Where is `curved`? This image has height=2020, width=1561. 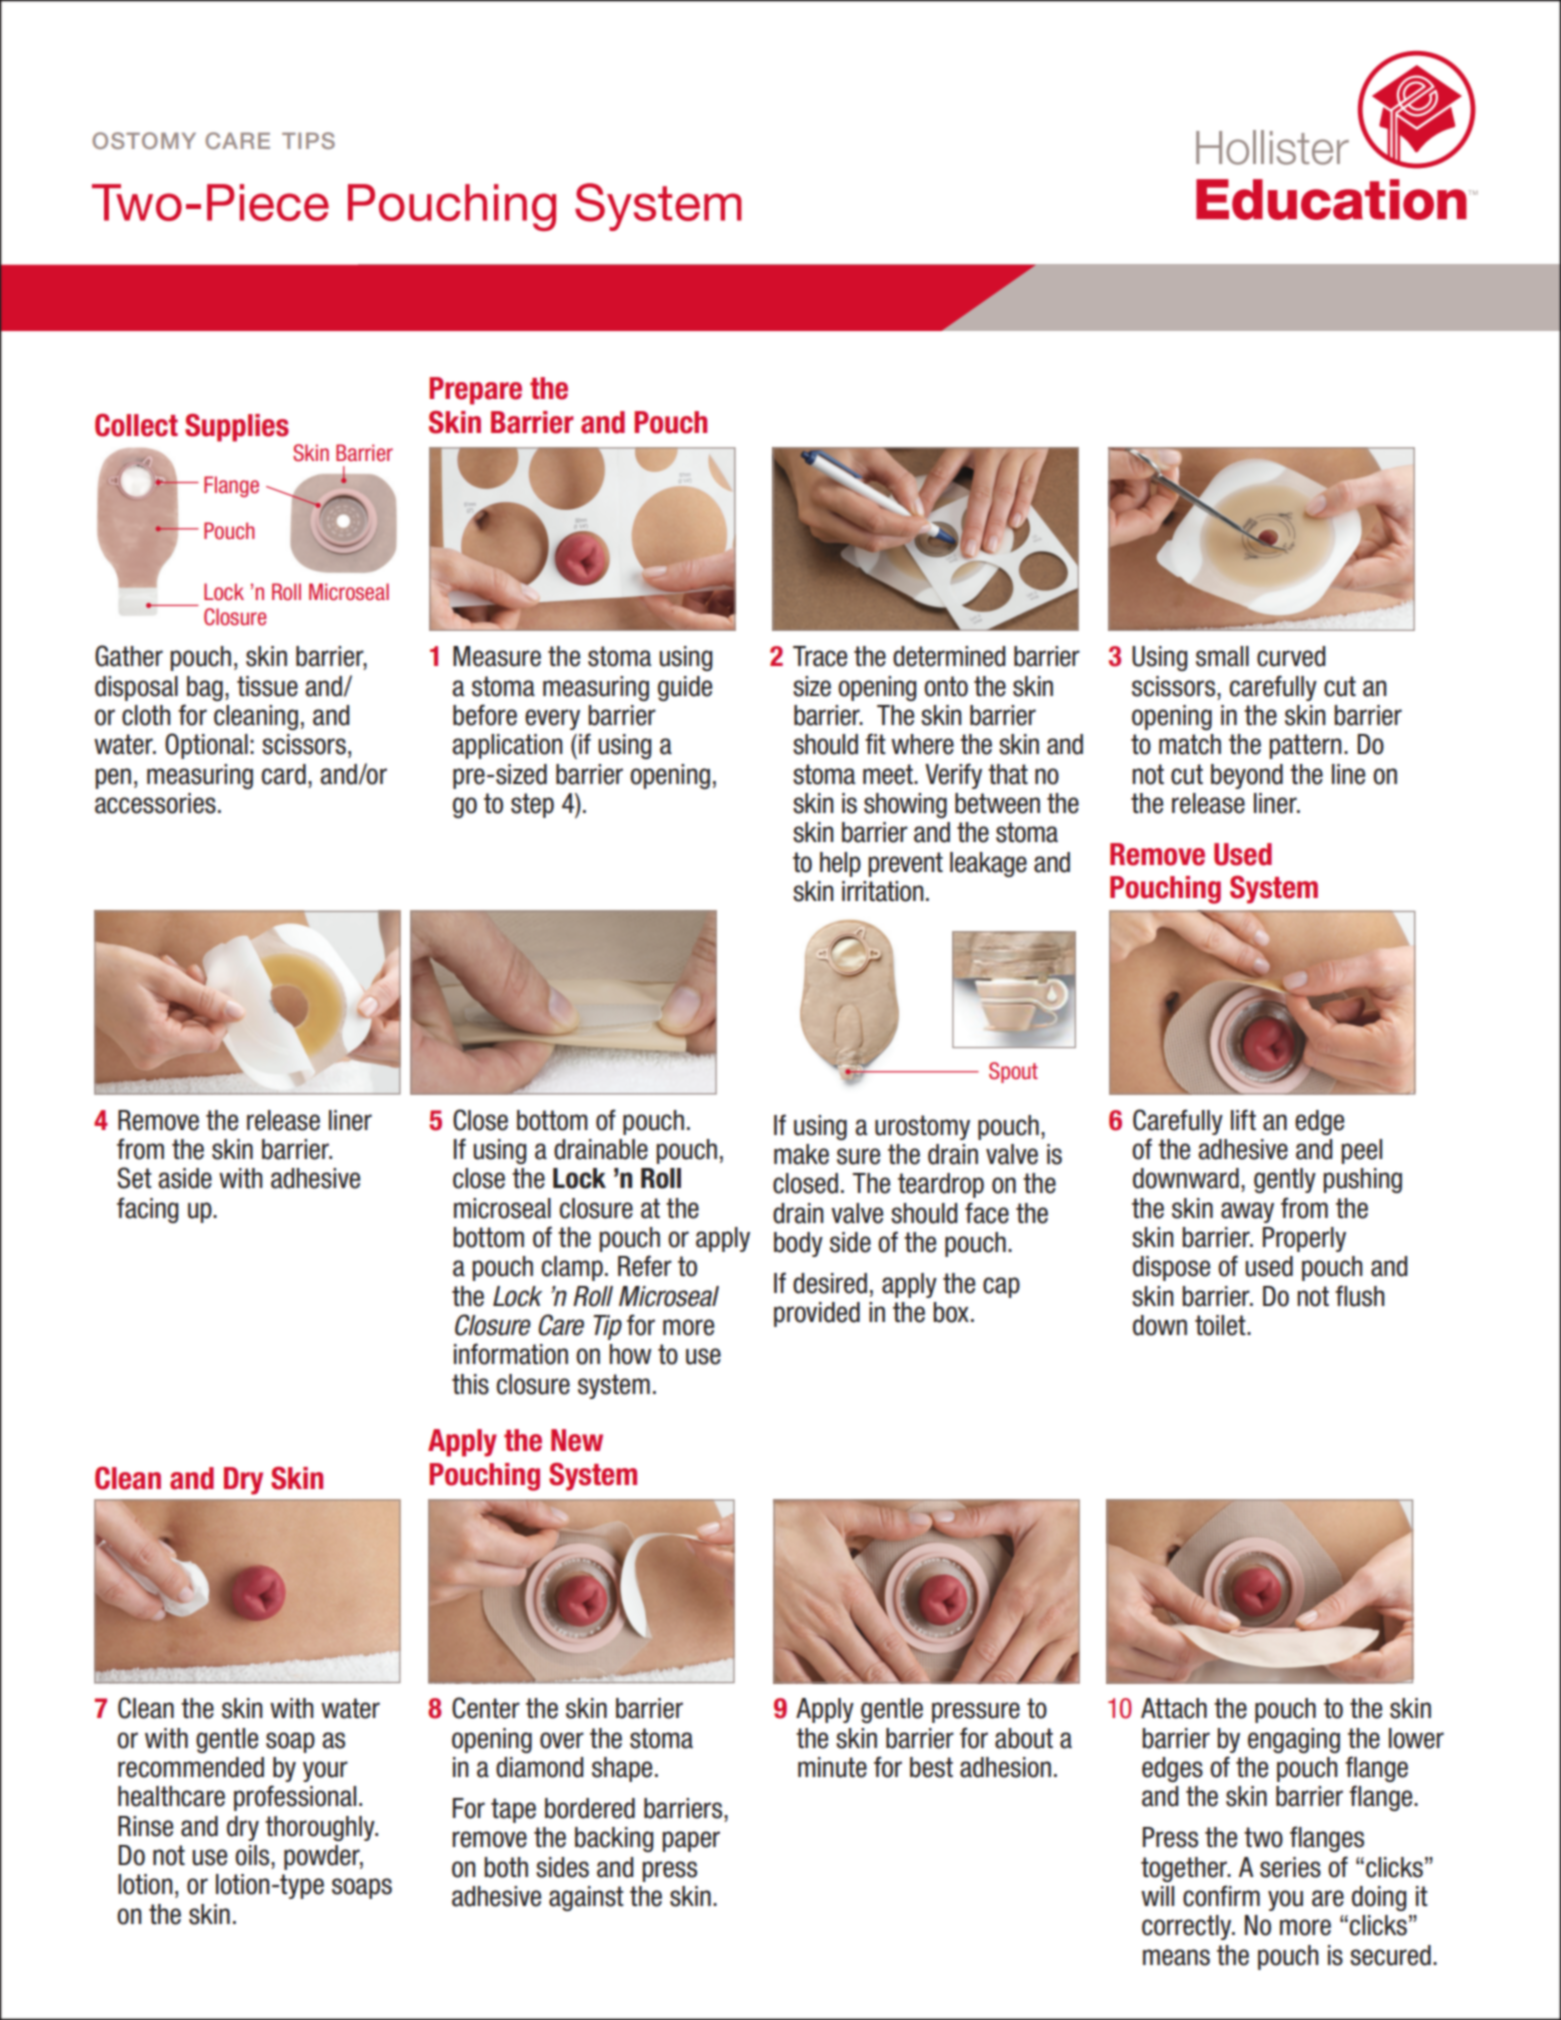
curved is located at coordinates (1291, 656).
